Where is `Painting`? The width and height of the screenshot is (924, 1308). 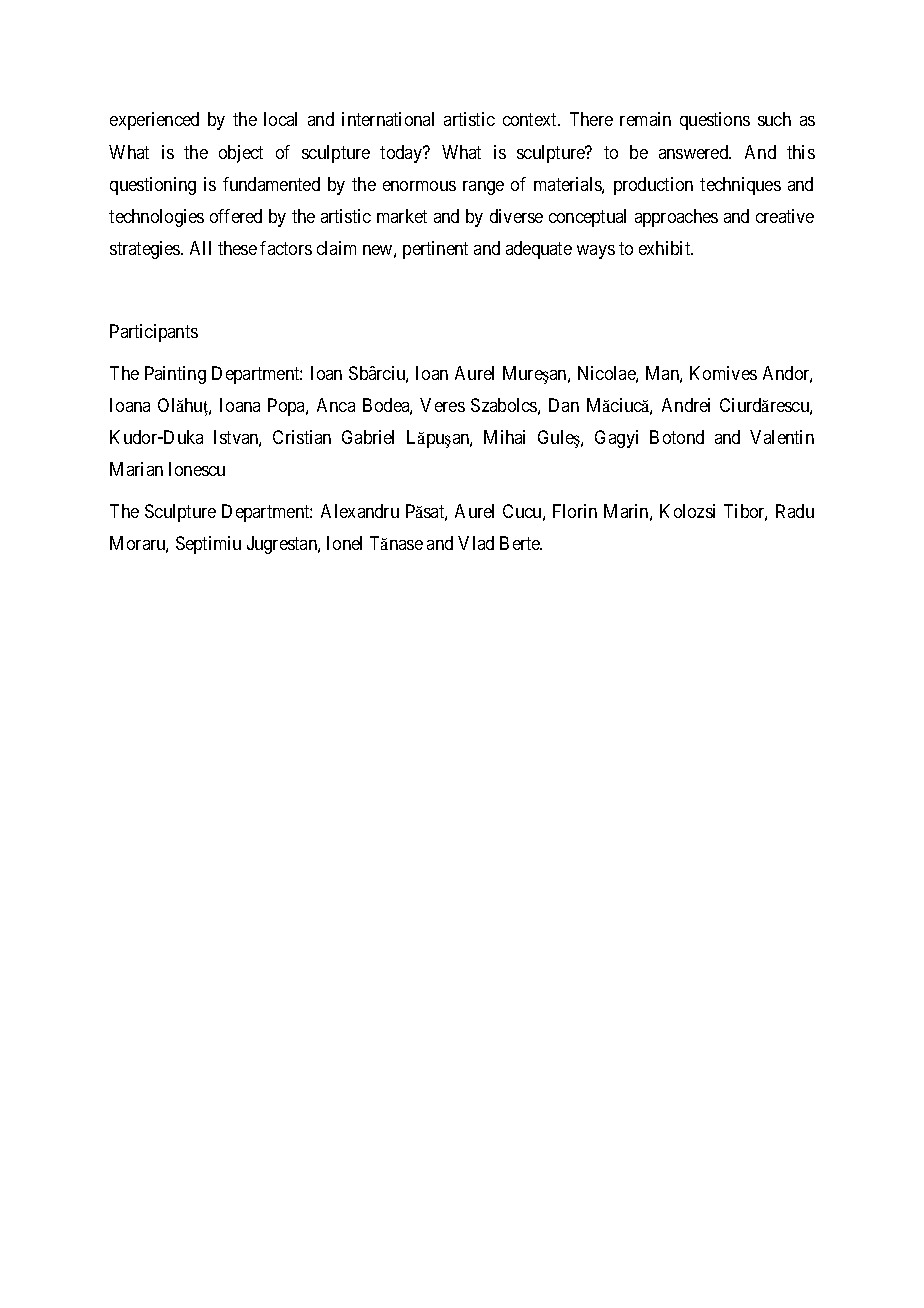 Painting is located at coordinates (175, 375).
